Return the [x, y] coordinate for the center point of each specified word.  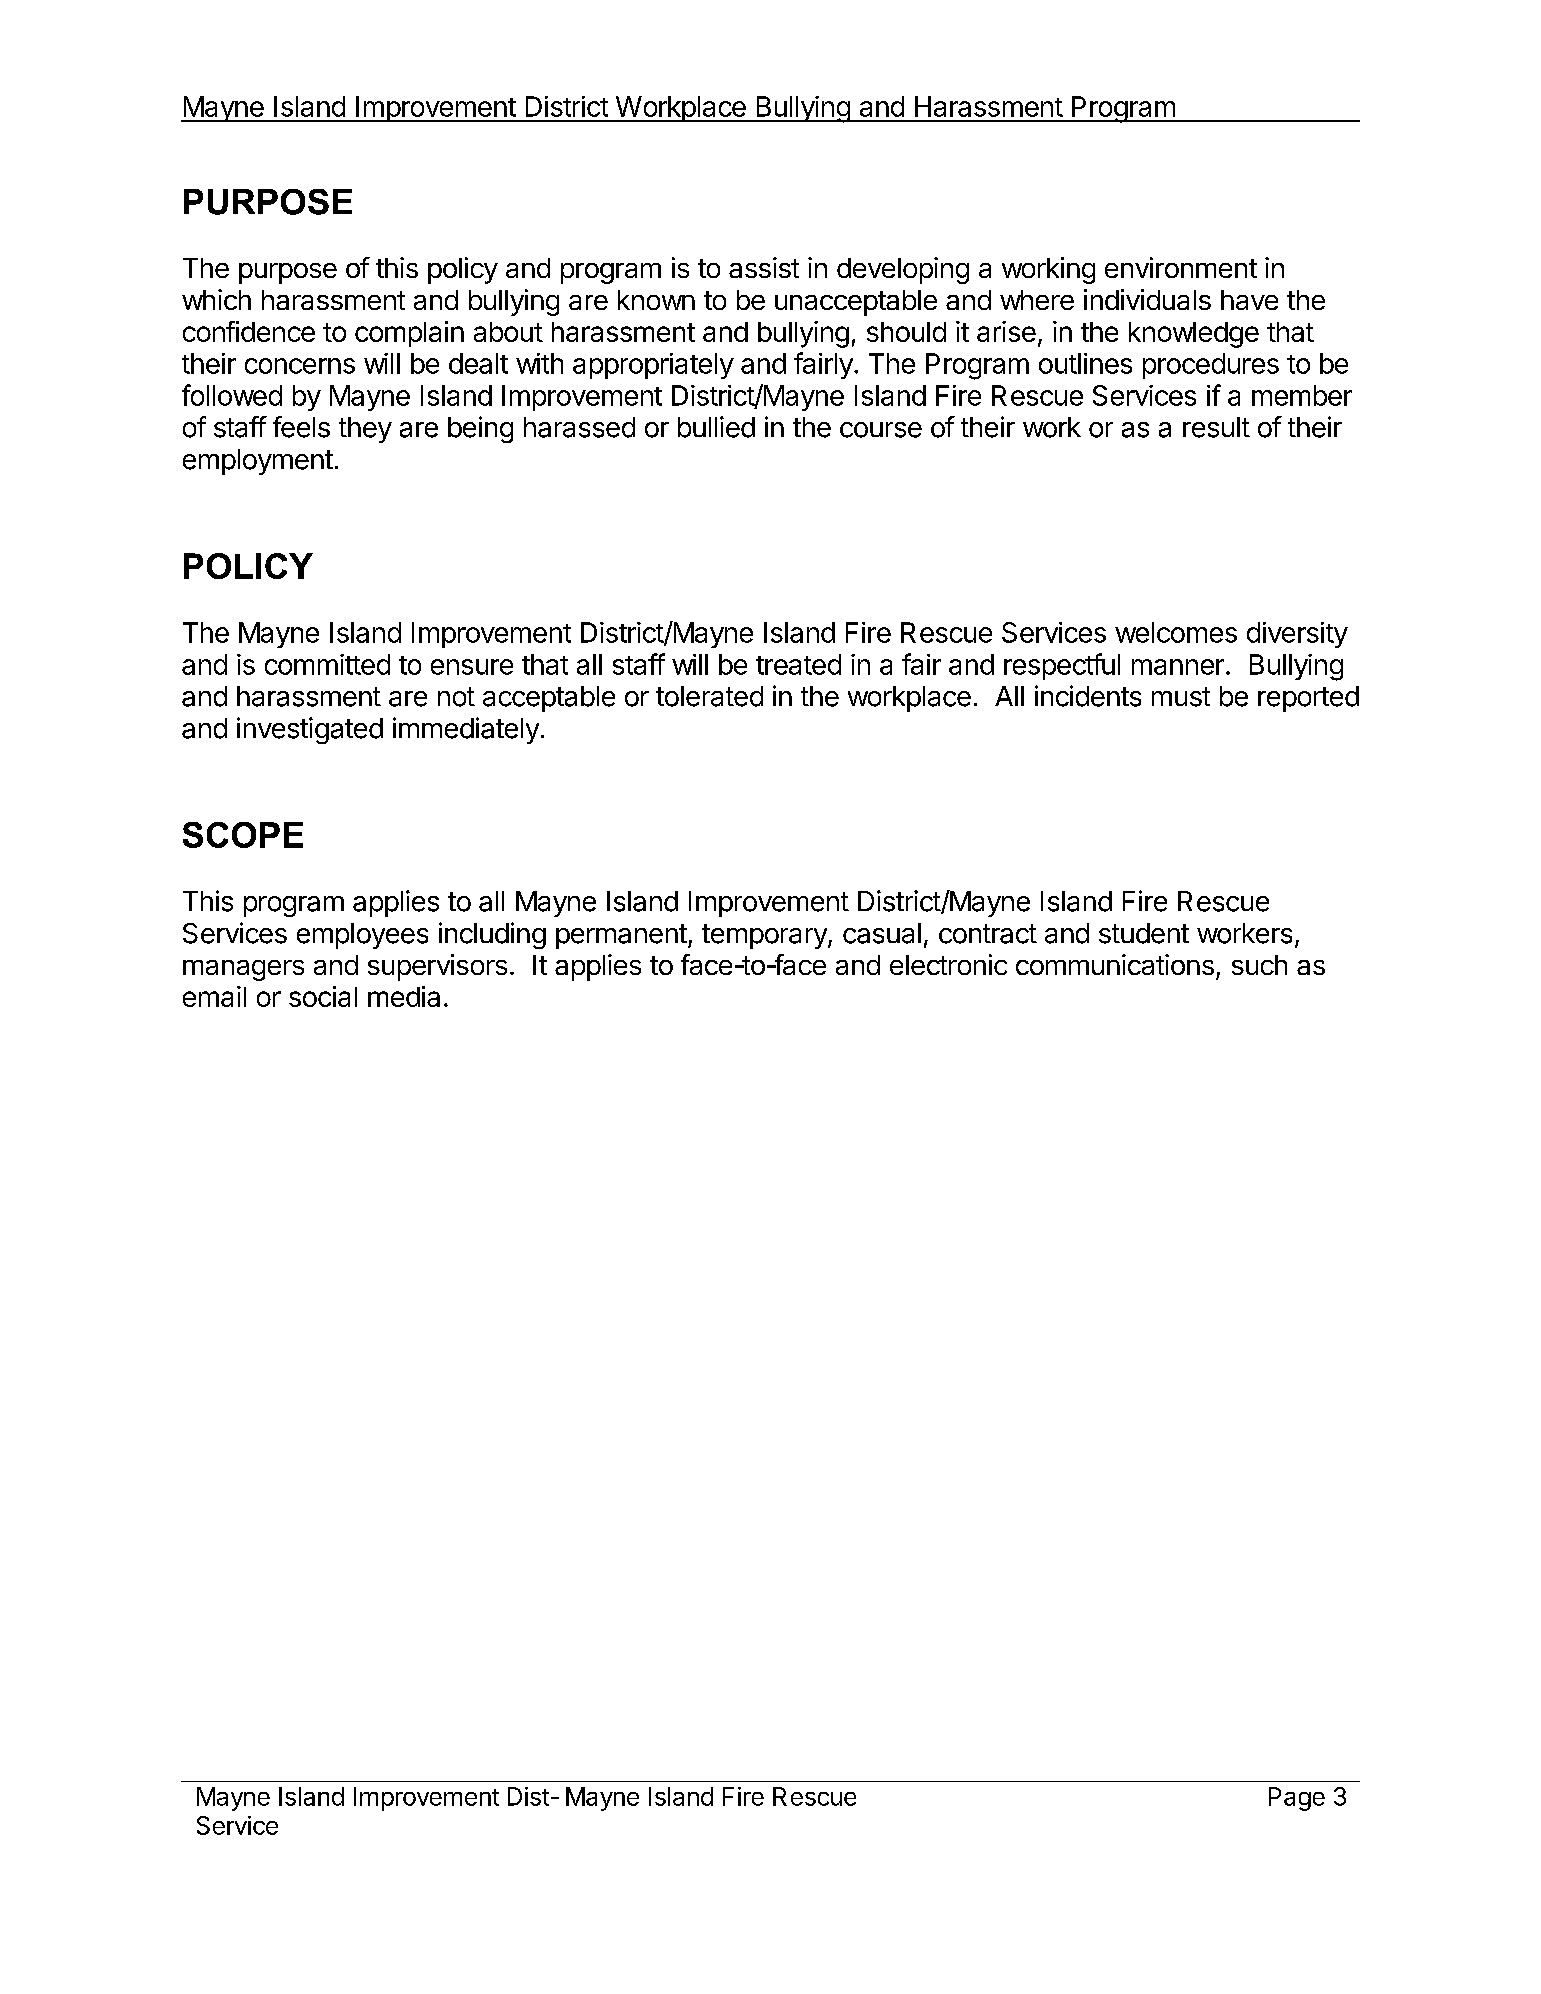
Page [1297, 1799]
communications [1115, 964]
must [1181, 697]
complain [409, 334]
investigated [310, 730]
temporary [765, 936]
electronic [948, 964]
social [323, 996]
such [1259, 965]
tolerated [709, 696]
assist [764, 267]
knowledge [1194, 335]
